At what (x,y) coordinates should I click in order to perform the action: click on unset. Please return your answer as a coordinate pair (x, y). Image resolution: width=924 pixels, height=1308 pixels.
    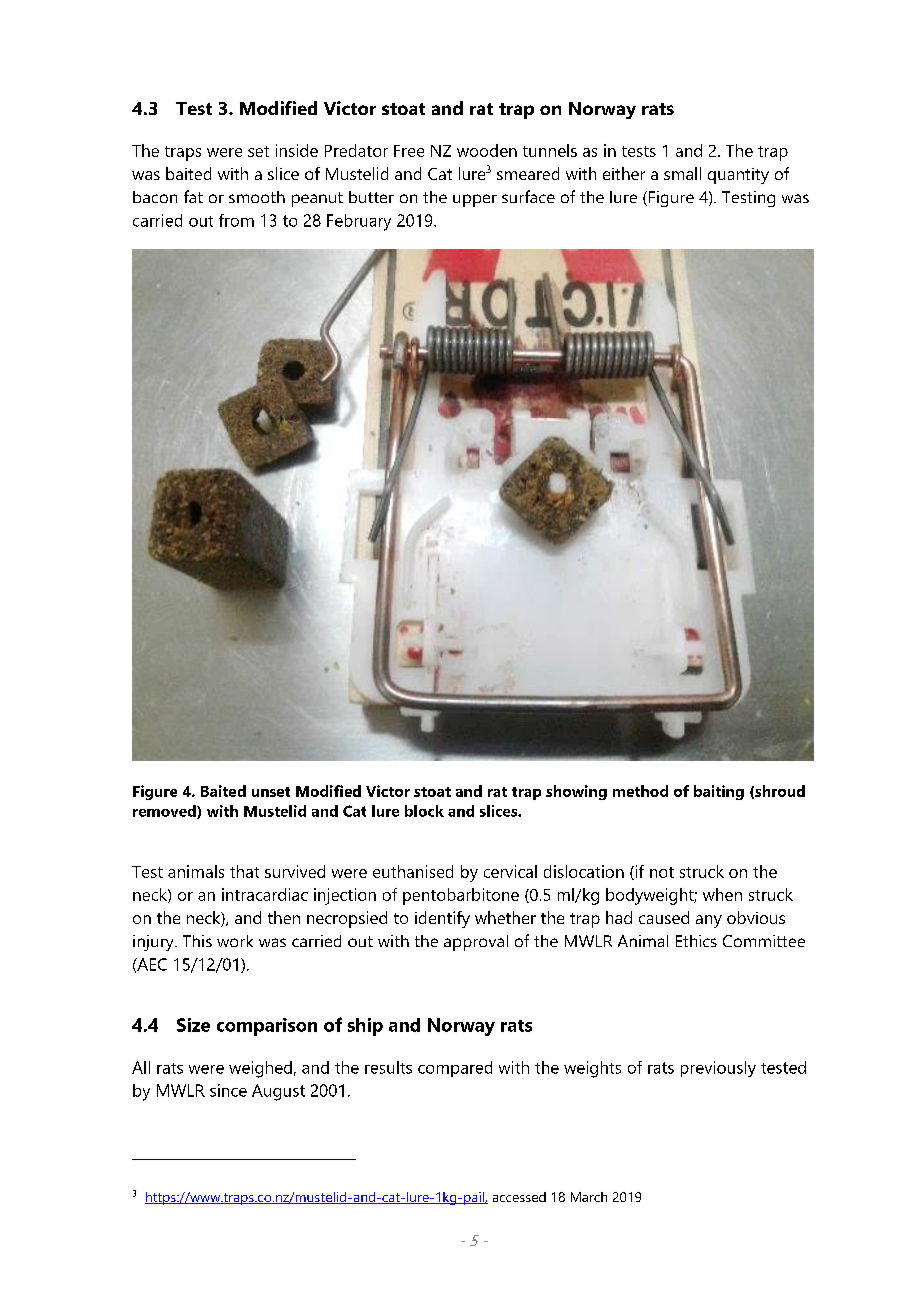
    Looking at the image, I should click on (271, 792).
